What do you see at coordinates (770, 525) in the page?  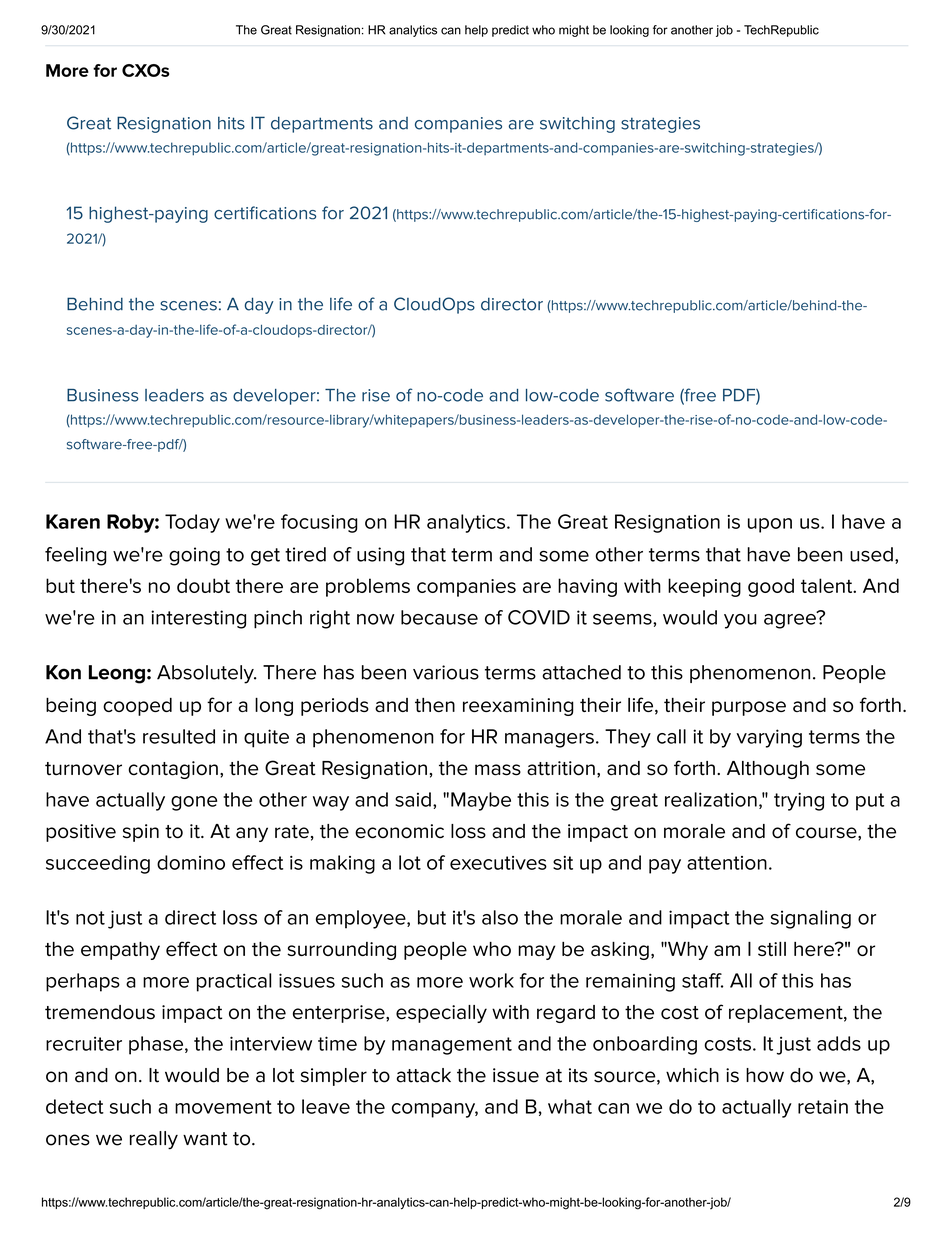 I see `upon` at bounding box center [770, 525].
